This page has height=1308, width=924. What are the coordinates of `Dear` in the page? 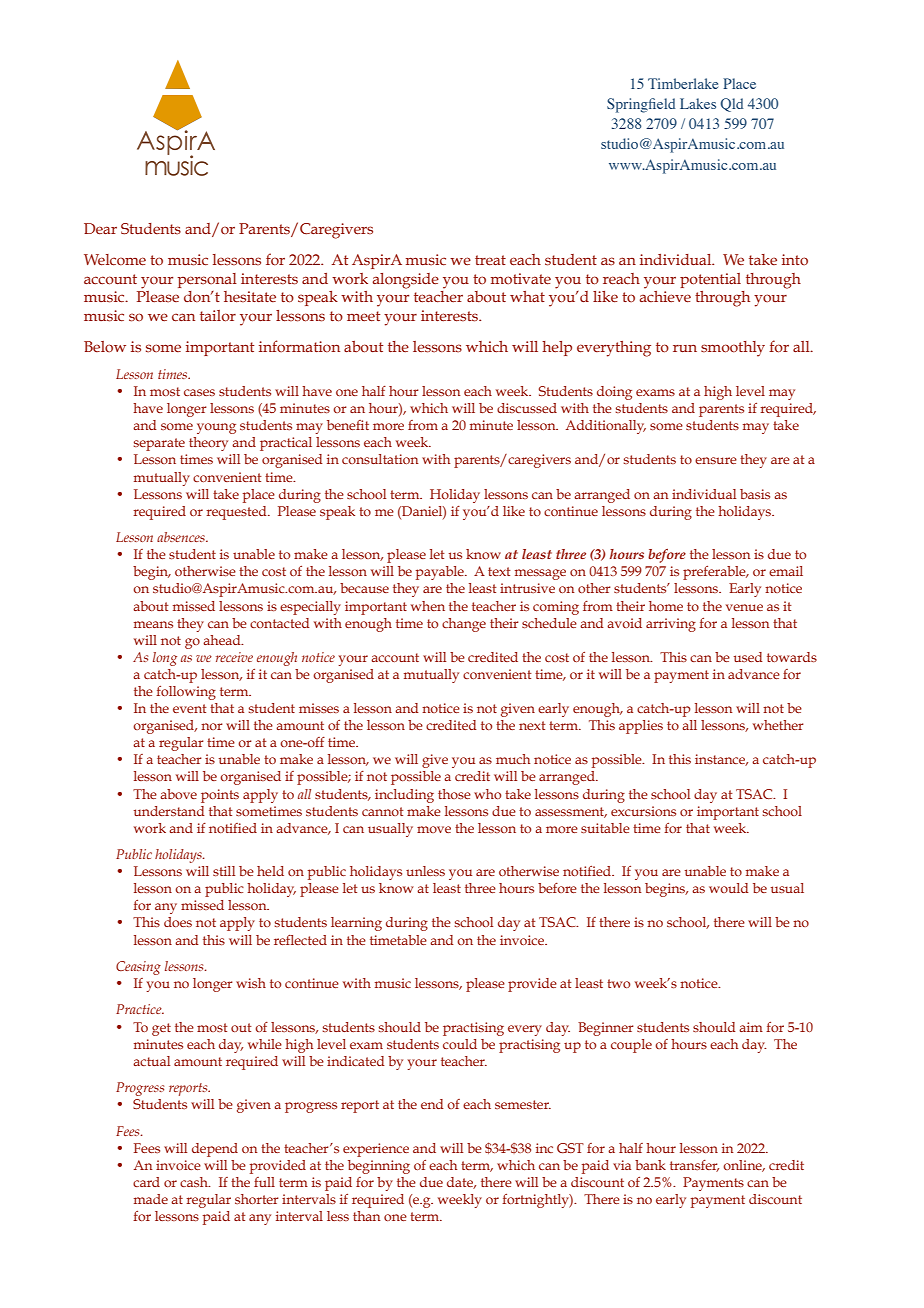 It's located at (100, 229).
